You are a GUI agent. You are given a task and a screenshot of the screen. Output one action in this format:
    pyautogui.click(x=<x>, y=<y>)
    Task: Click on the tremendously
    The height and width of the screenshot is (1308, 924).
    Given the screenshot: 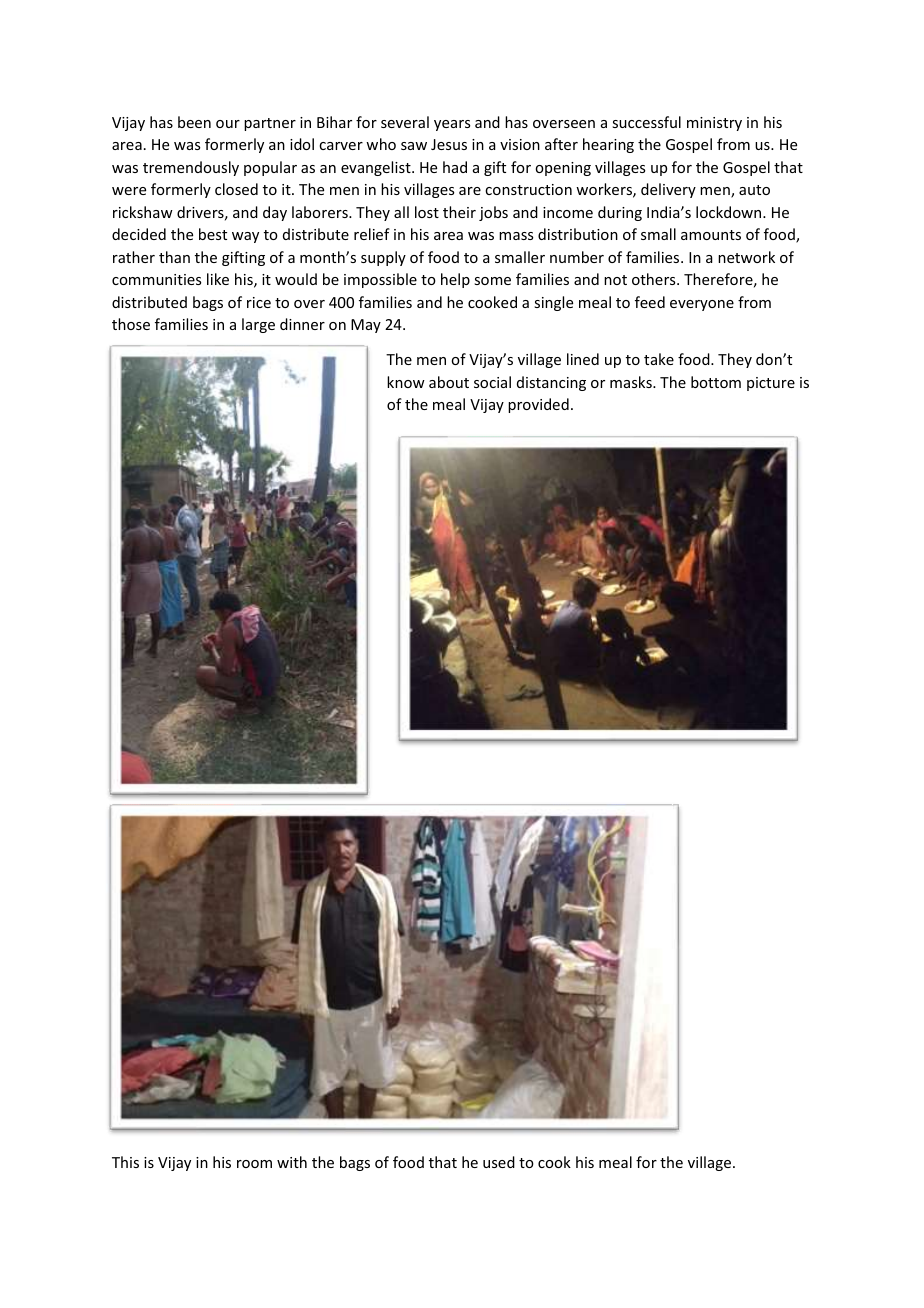 What is the action you would take?
    pyautogui.click(x=191, y=168)
